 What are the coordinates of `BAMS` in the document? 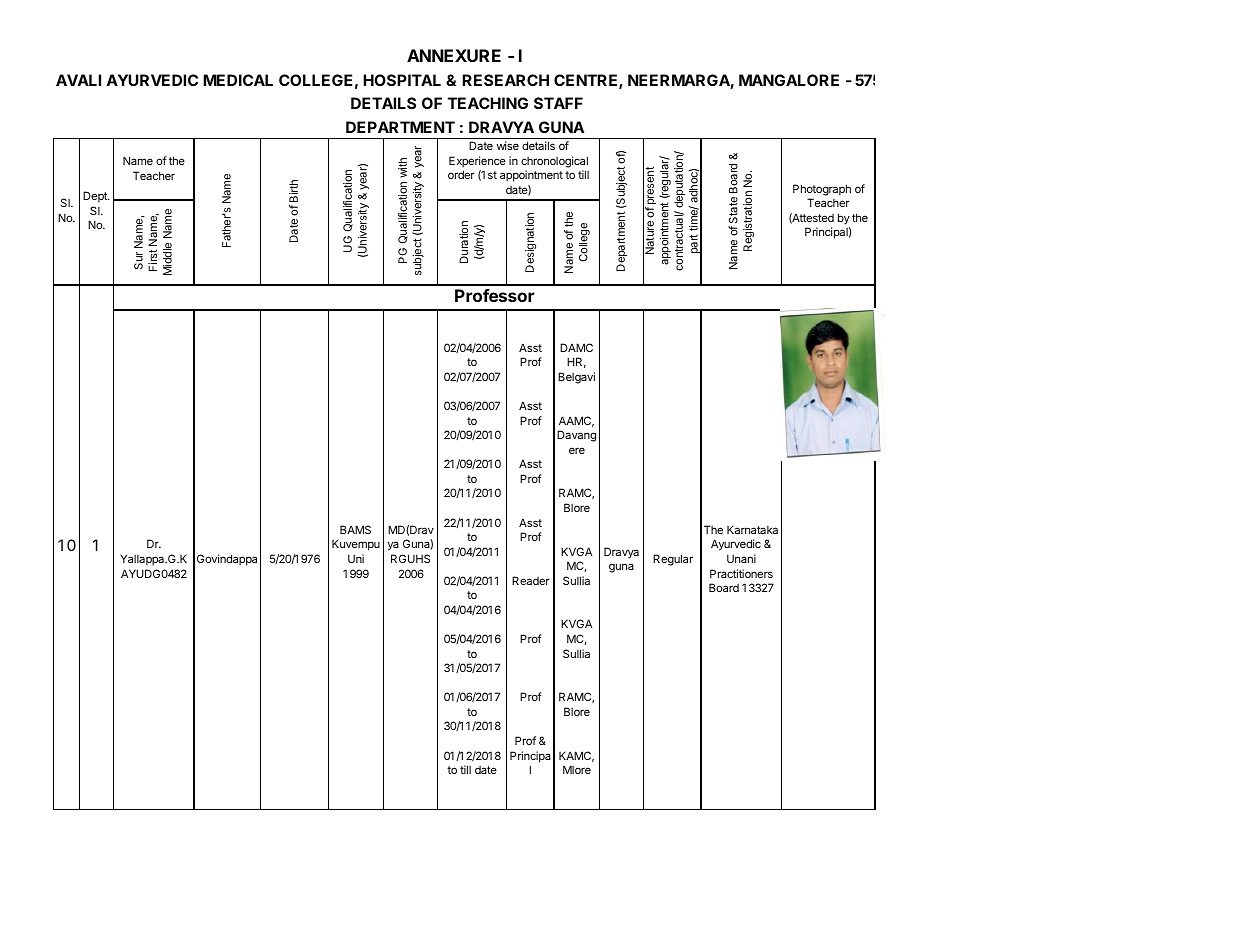 It's located at (355, 529).
